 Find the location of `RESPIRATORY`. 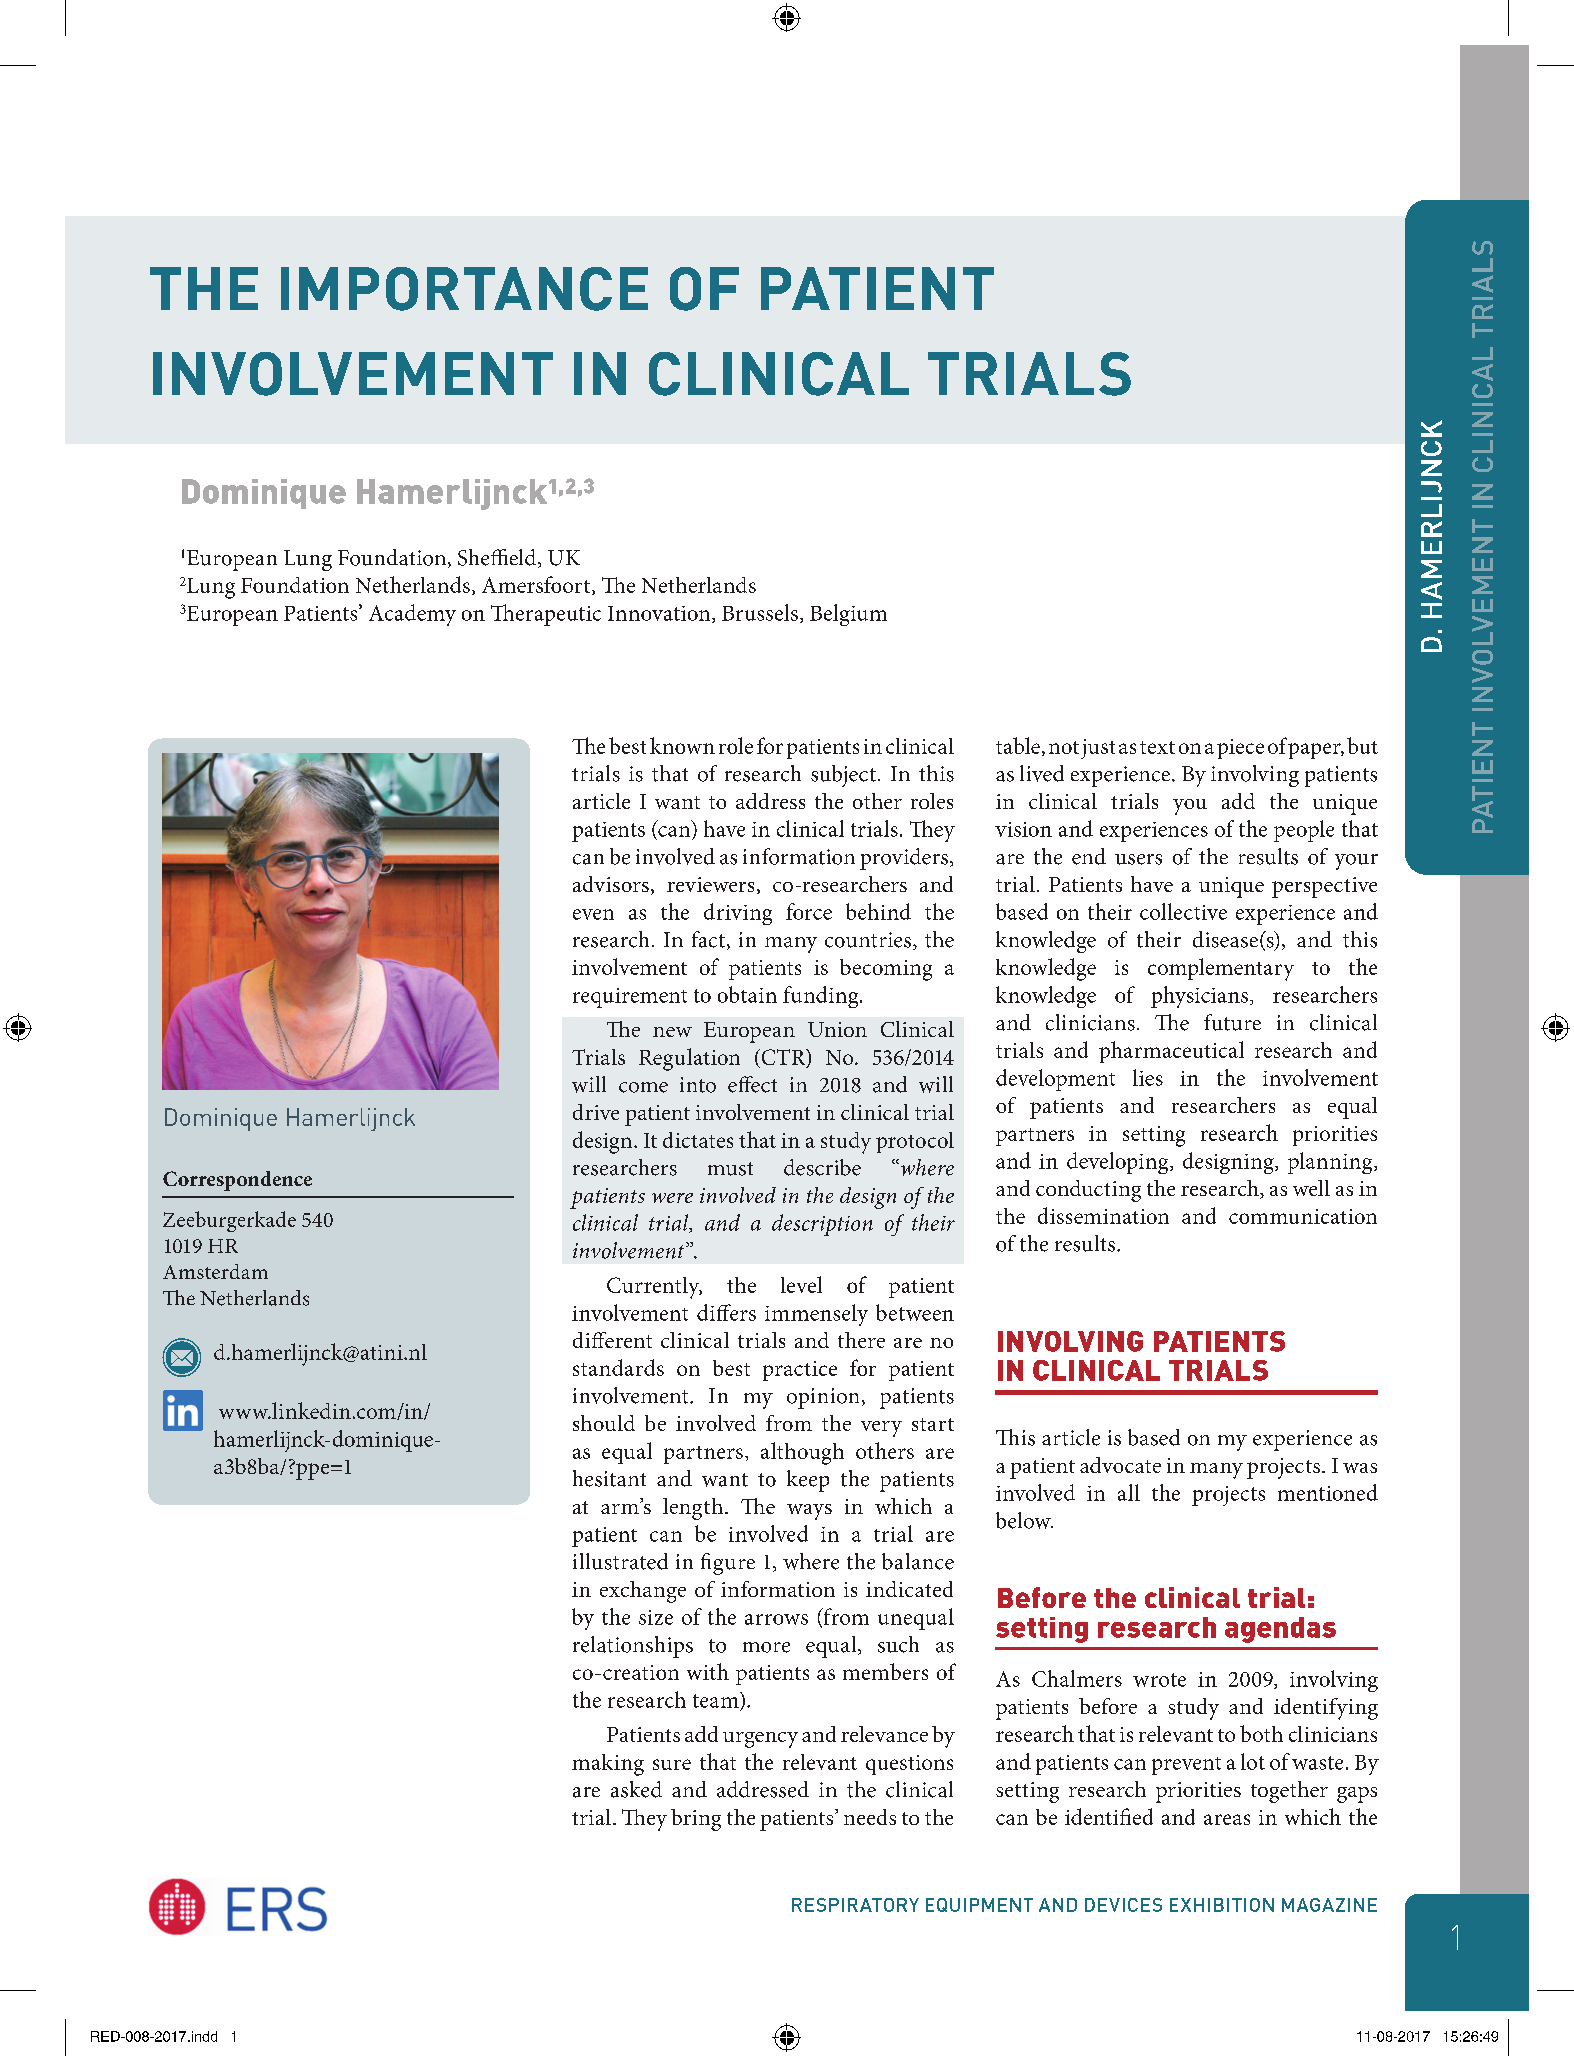

RESPIRATORY is located at coordinates (855, 1905).
